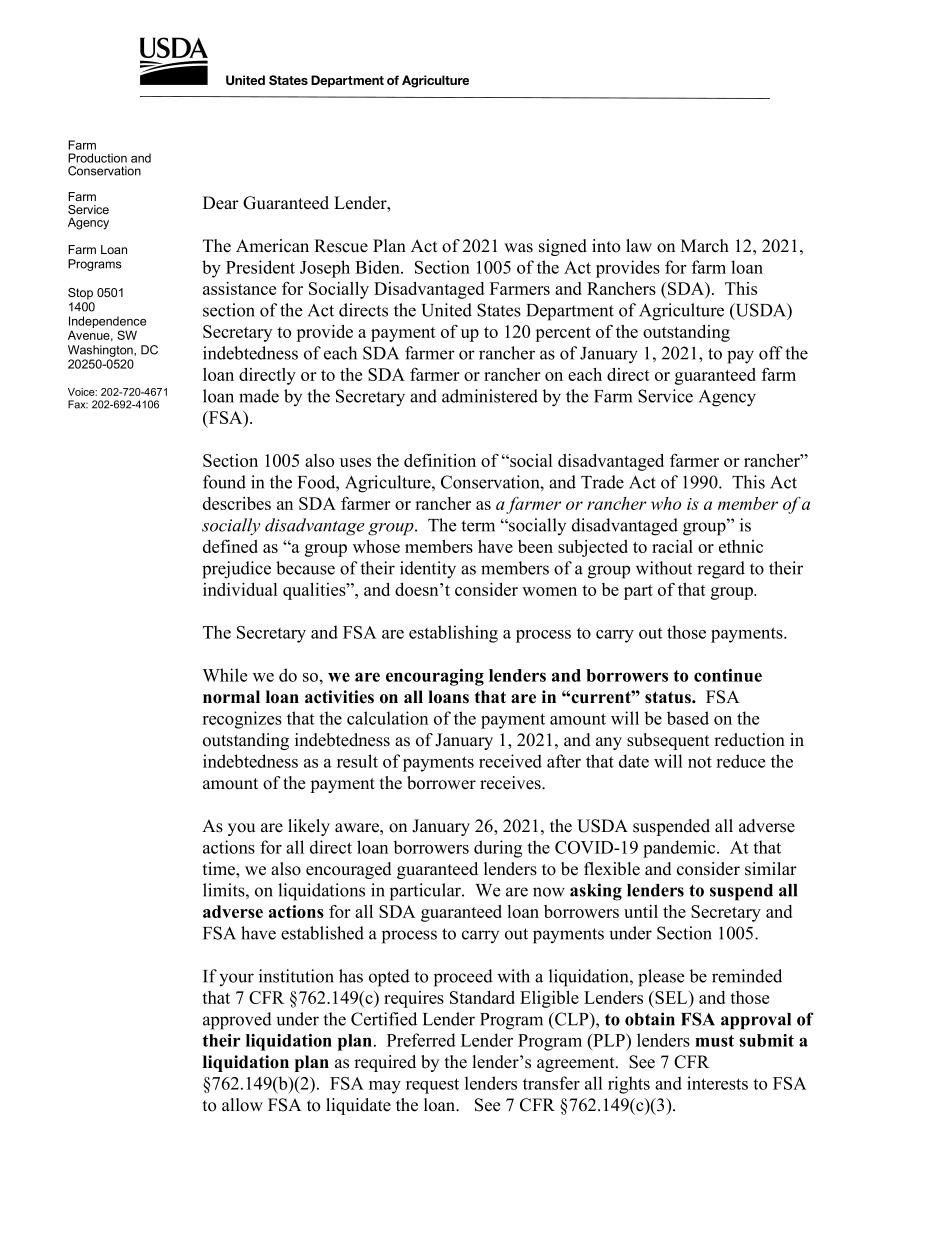  Describe the element at coordinates (432, 1086) in the image. I see `request` at that location.
